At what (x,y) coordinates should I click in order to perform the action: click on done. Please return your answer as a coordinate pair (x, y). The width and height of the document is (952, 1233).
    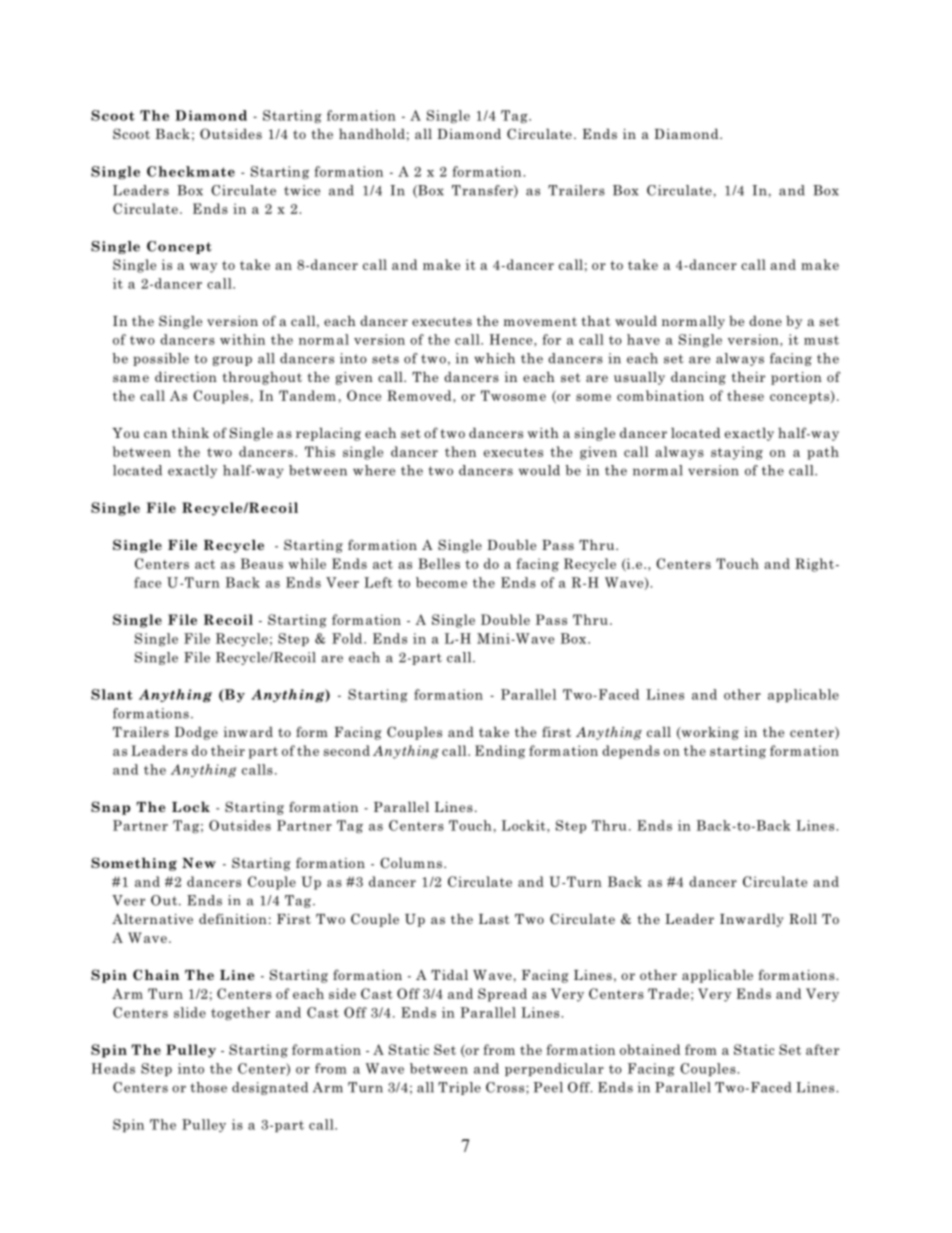
    Looking at the image, I should click on (765, 320).
